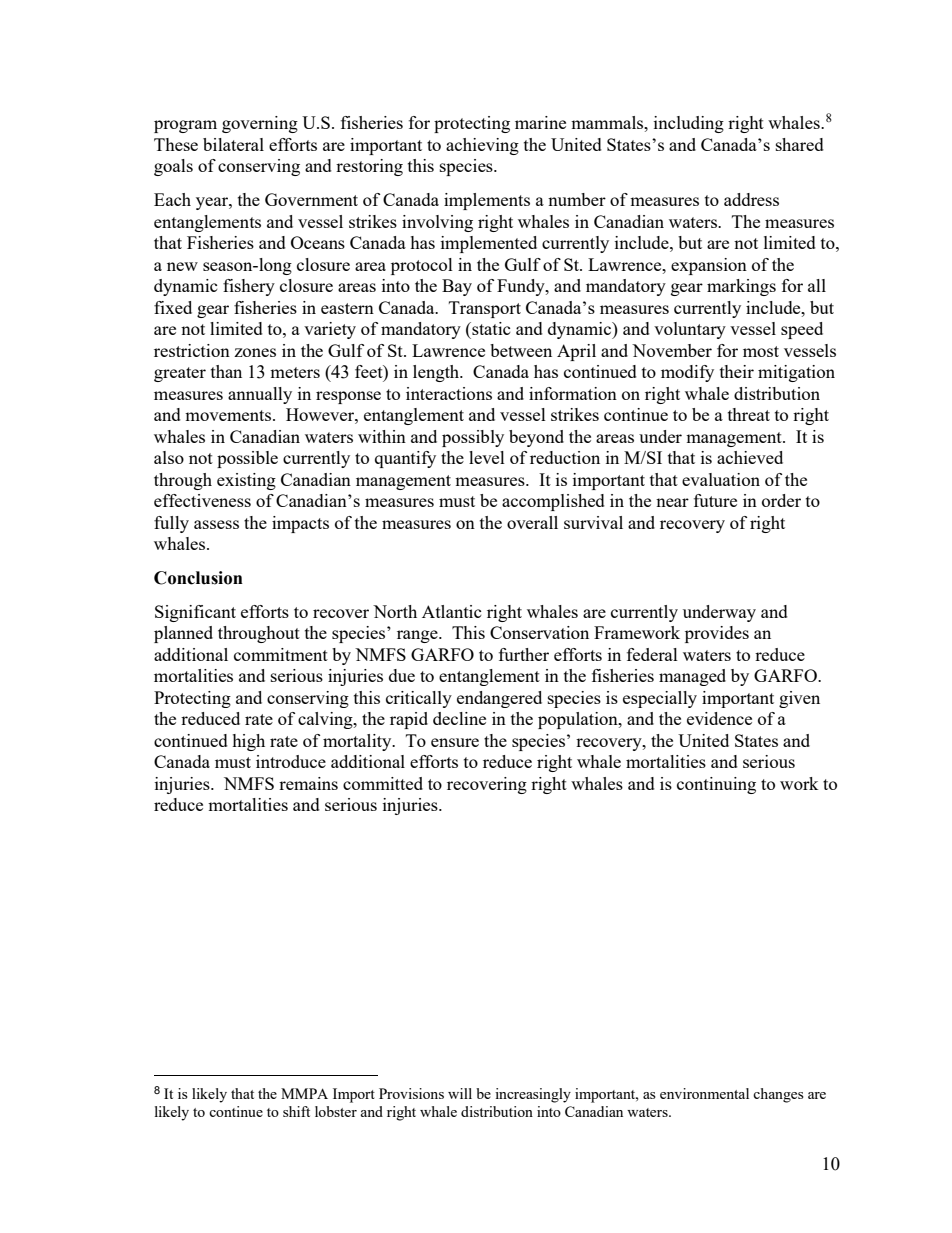 The width and height of the image is (952, 1233). Describe the element at coordinates (689, 124) in the image. I see `including` at that location.
